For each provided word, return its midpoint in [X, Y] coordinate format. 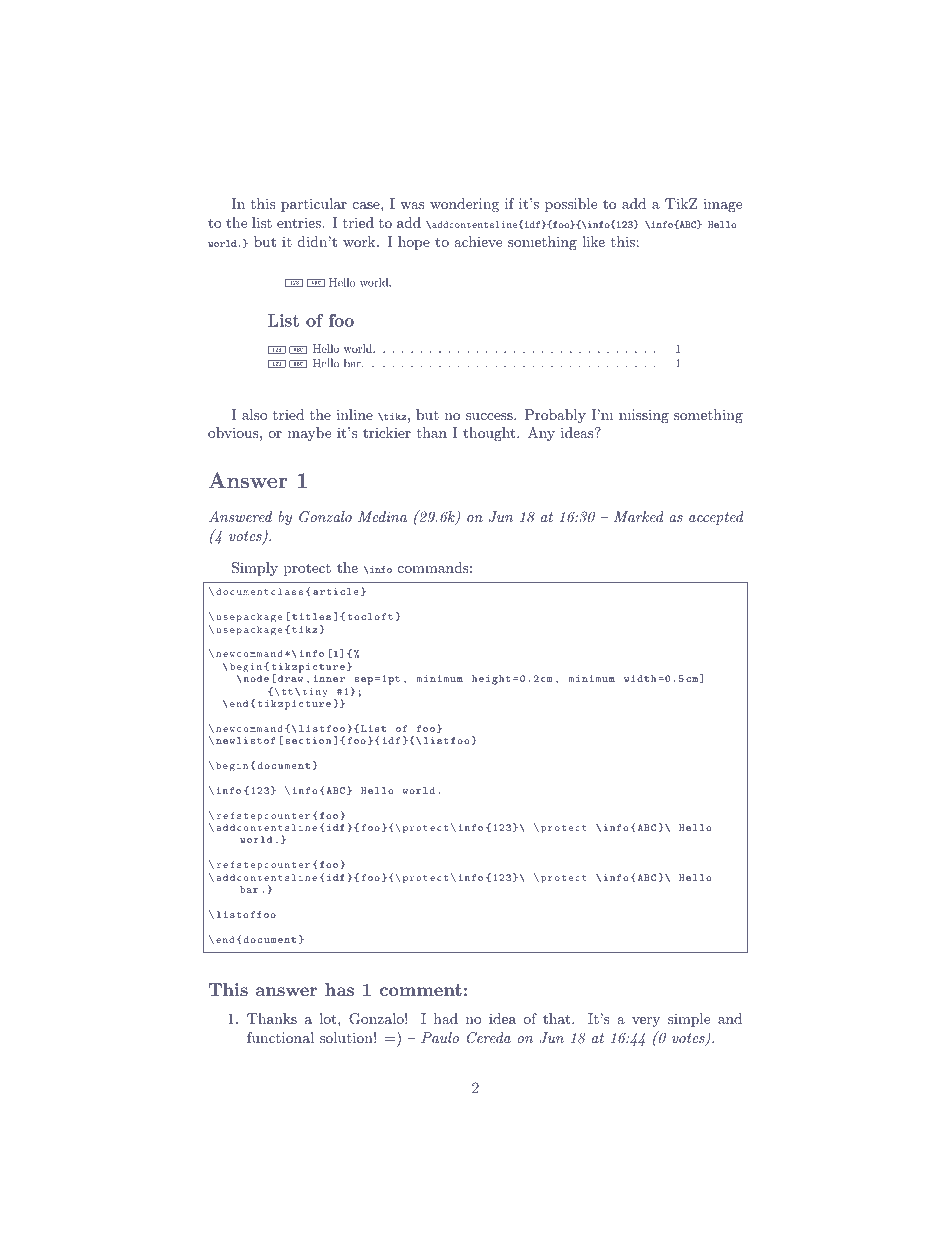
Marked [639, 516]
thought [489, 434]
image [722, 205]
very [646, 1022]
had [446, 1018]
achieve [478, 241]
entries [300, 223]
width [640, 678]
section [308, 740]
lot [329, 1018]
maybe [309, 434]
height [491, 680]
